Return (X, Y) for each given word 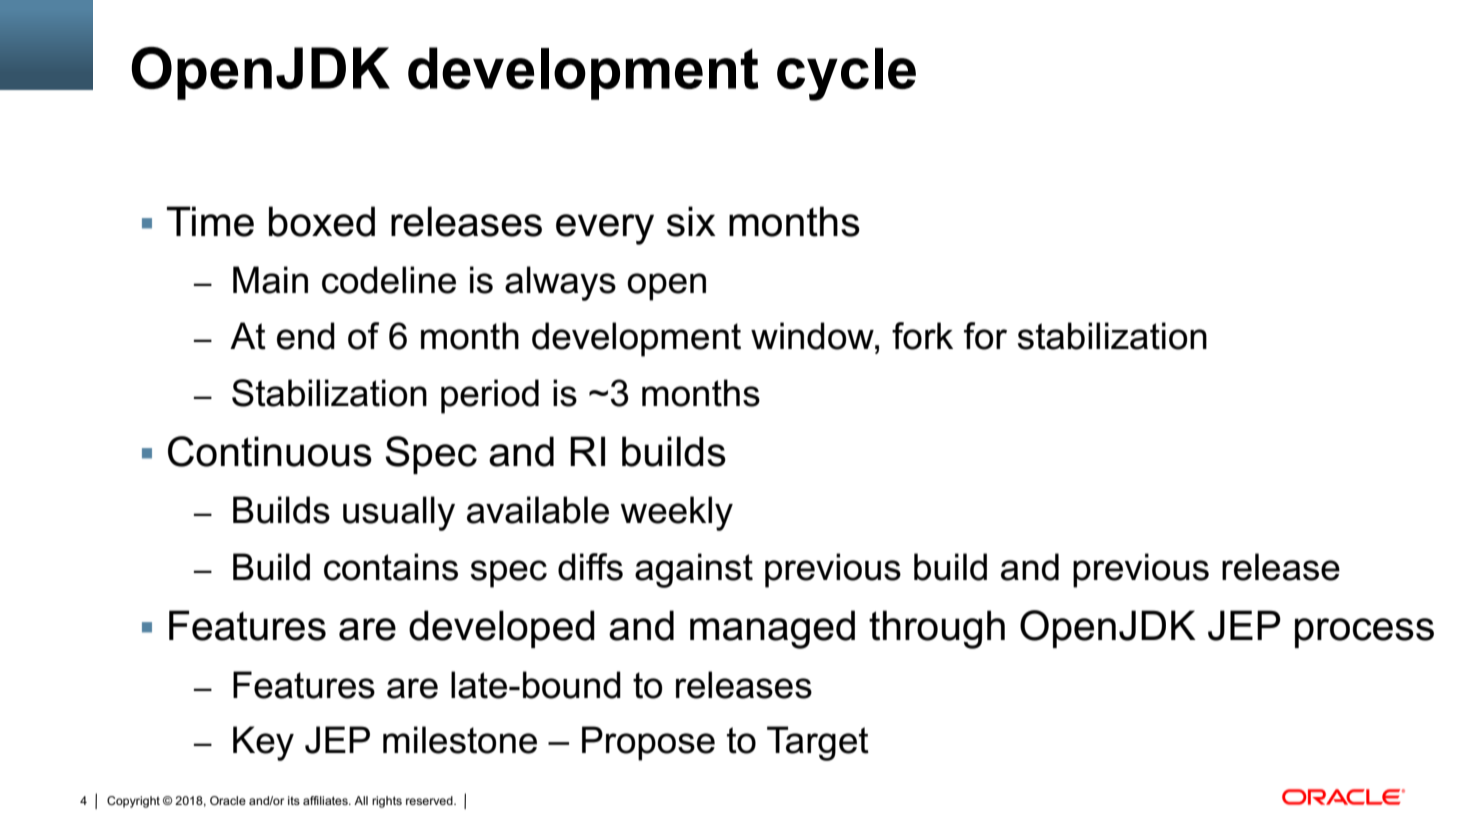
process (1364, 633)
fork (922, 336)
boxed (322, 221)
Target (818, 743)
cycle (846, 74)
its (294, 800)
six (691, 221)
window (813, 336)
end (306, 336)
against (694, 570)
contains (391, 567)
